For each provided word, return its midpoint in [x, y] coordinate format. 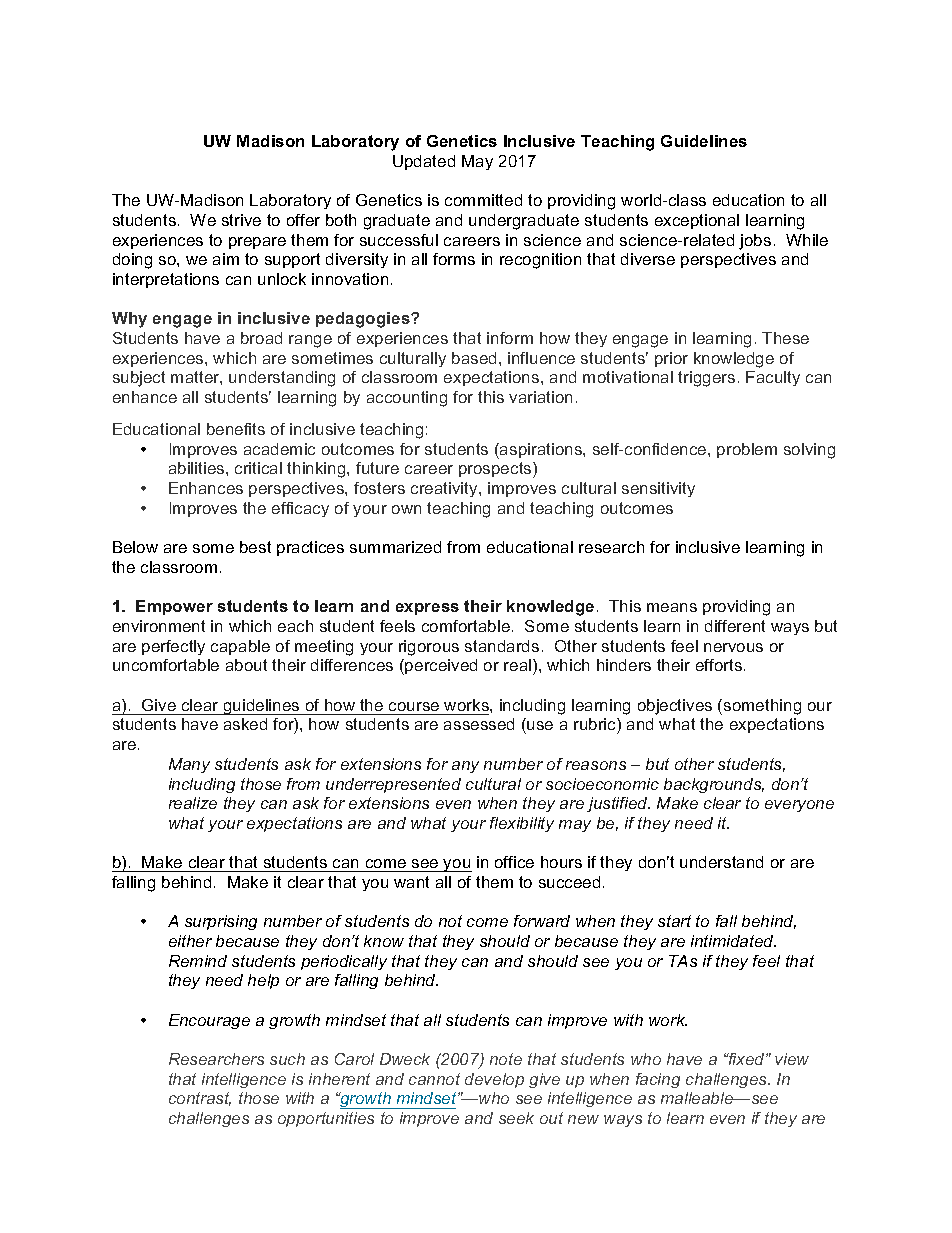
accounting [407, 399]
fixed [746, 1059]
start [674, 921]
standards [502, 646]
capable [240, 647]
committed [483, 200]
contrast [200, 1099]
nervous [733, 647]
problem [747, 450]
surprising [221, 922]
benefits [236, 429]
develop [494, 1080]
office [514, 862]
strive [241, 220]
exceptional [697, 221]
